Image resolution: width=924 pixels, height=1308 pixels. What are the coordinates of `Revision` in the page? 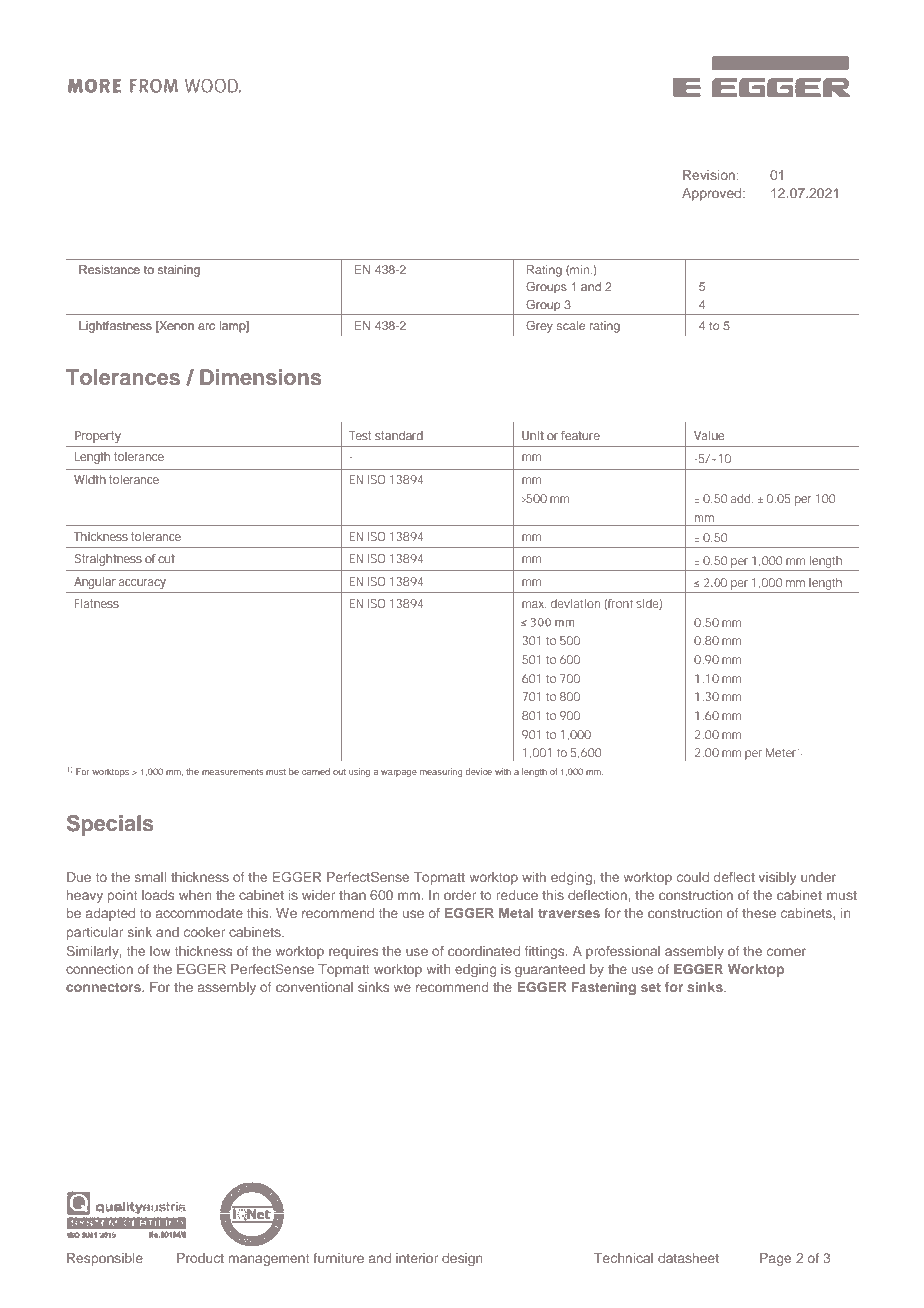 It's located at (709, 175).
